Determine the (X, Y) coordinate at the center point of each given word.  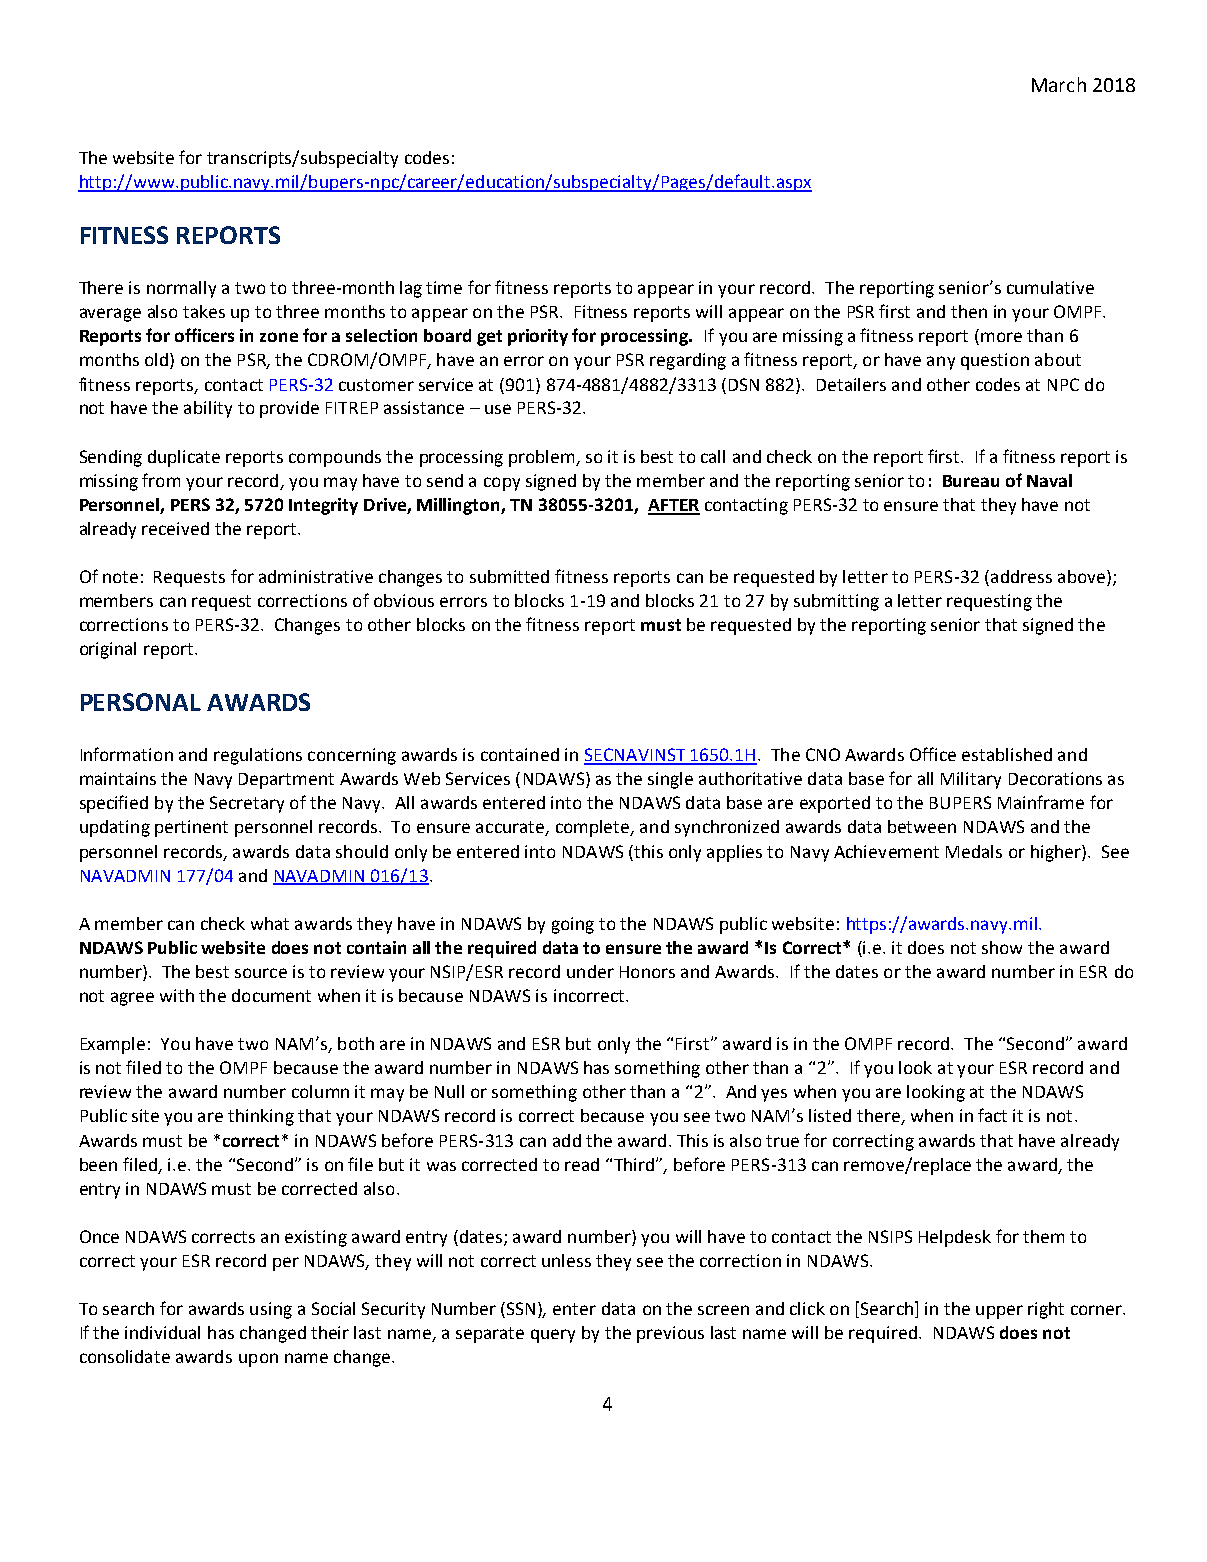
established (1007, 754)
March (1059, 84)
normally (181, 289)
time (444, 287)
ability (208, 409)
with (177, 995)
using (271, 1310)
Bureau (971, 481)
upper (999, 1312)
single (670, 780)
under (590, 971)
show (1002, 947)
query (553, 1336)
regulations (258, 756)
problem (543, 458)
